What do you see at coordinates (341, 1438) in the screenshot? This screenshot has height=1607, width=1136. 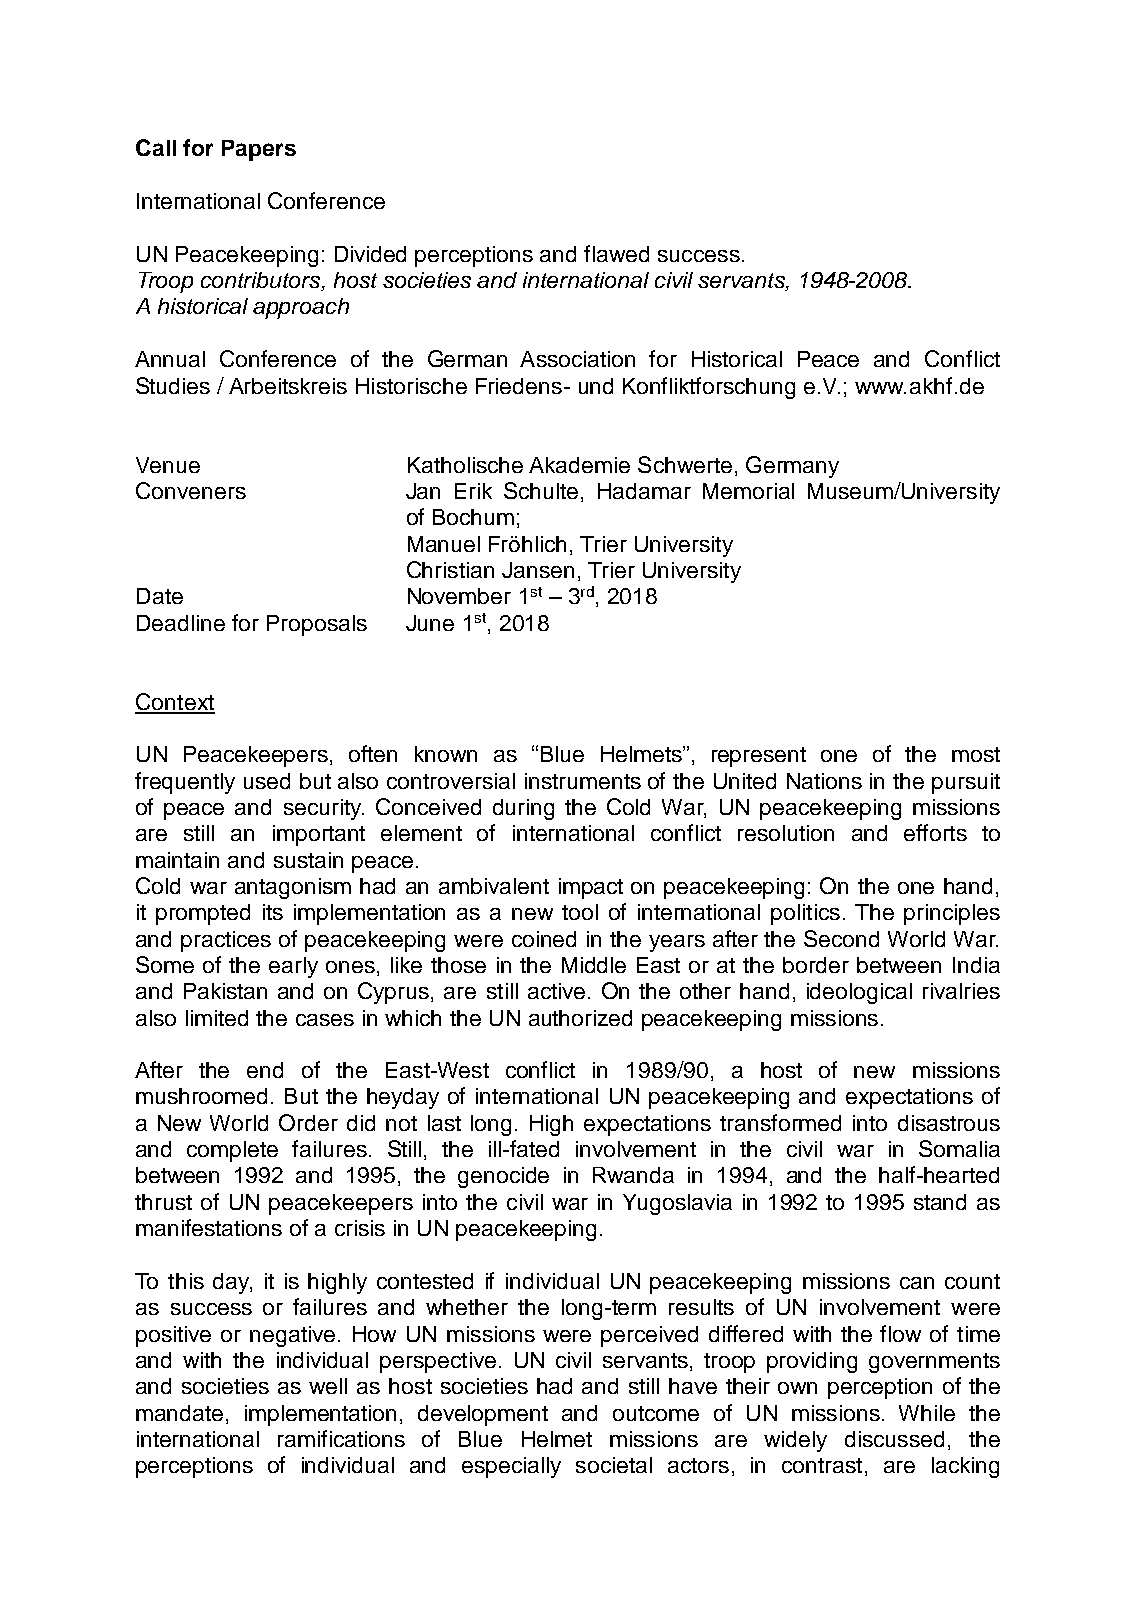 I see `ramifications` at bounding box center [341, 1438].
